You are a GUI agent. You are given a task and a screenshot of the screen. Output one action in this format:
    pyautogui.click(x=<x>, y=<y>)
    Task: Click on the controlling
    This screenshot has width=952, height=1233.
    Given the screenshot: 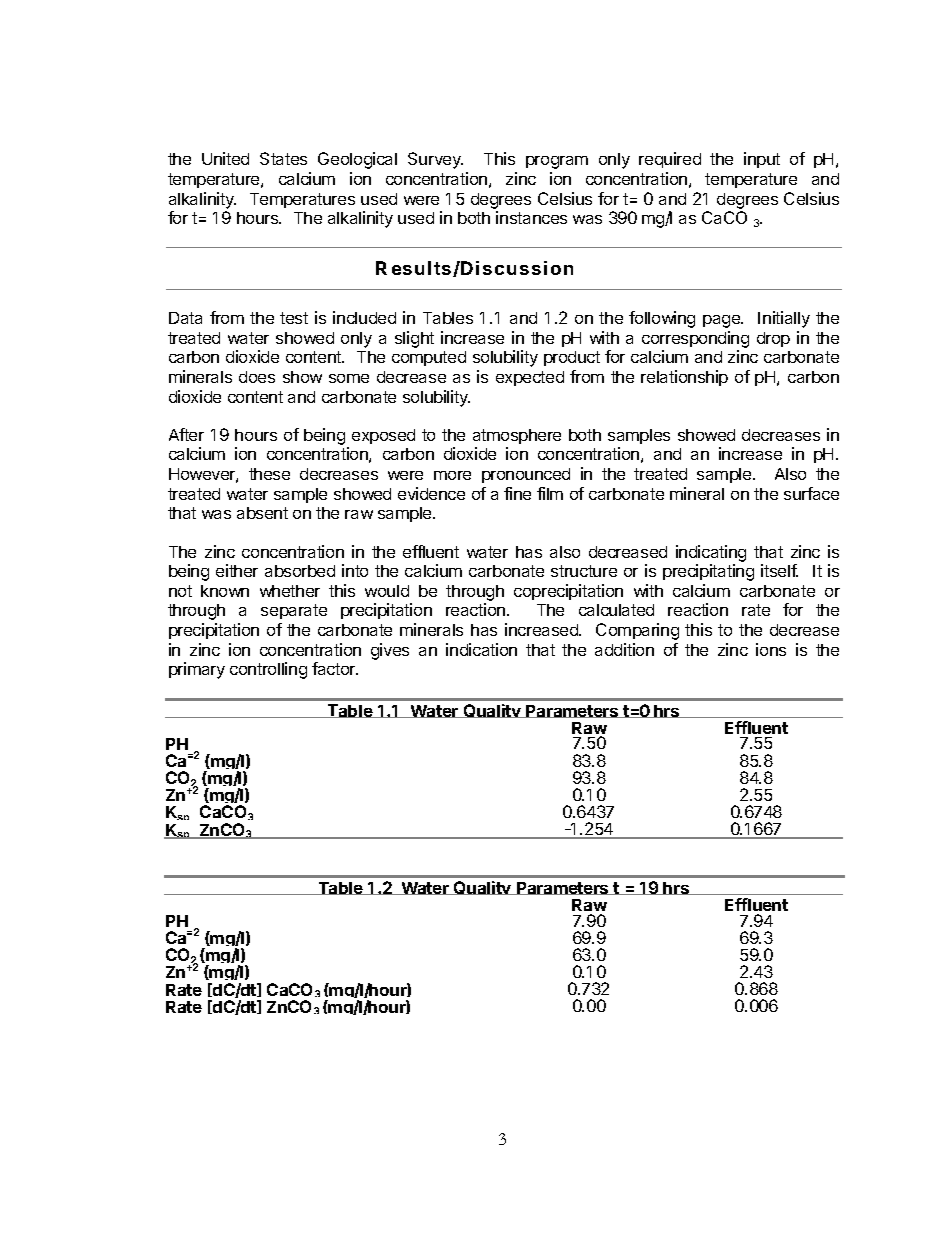 What is the action you would take?
    pyautogui.click(x=268, y=670)
